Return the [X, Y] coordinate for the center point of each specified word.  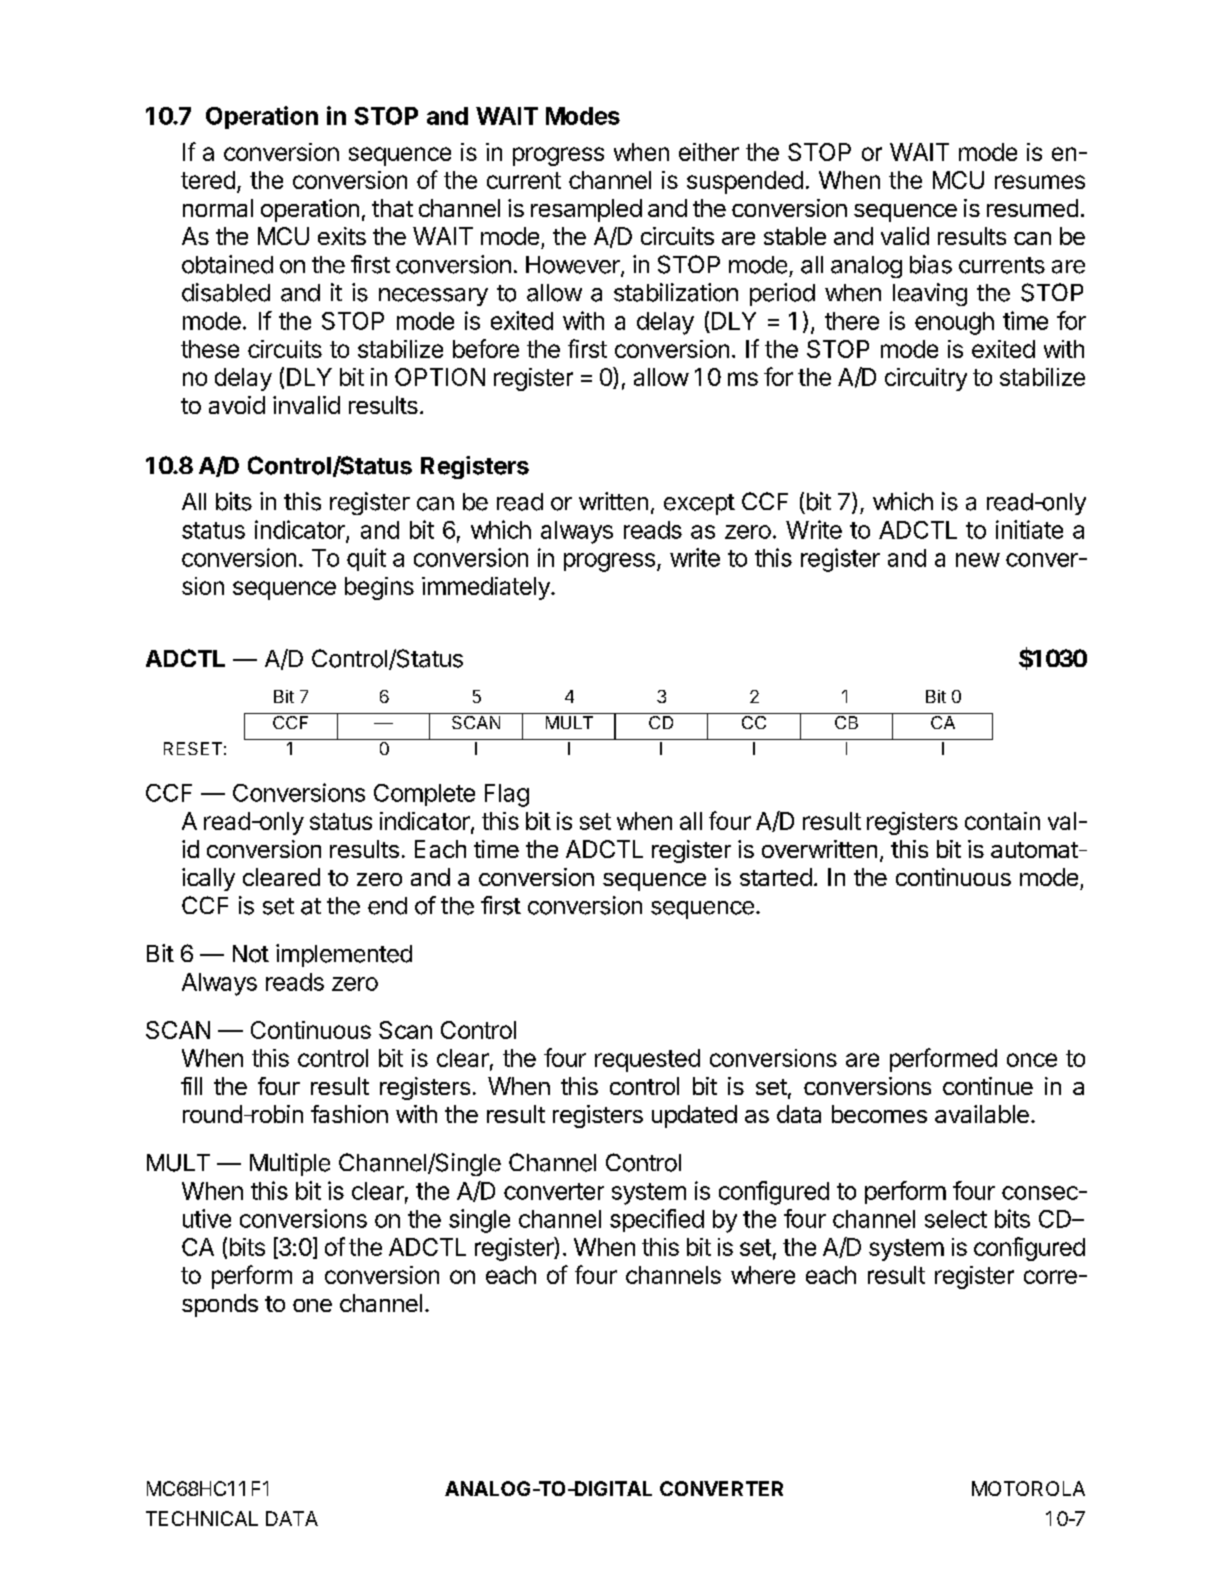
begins [379, 588]
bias [931, 264]
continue [988, 1086]
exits [342, 236]
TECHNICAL [202, 1518]
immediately [487, 588]
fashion [349, 1114]
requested [647, 1060]
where [763, 1275]
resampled [586, 210]
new [978, 560]
